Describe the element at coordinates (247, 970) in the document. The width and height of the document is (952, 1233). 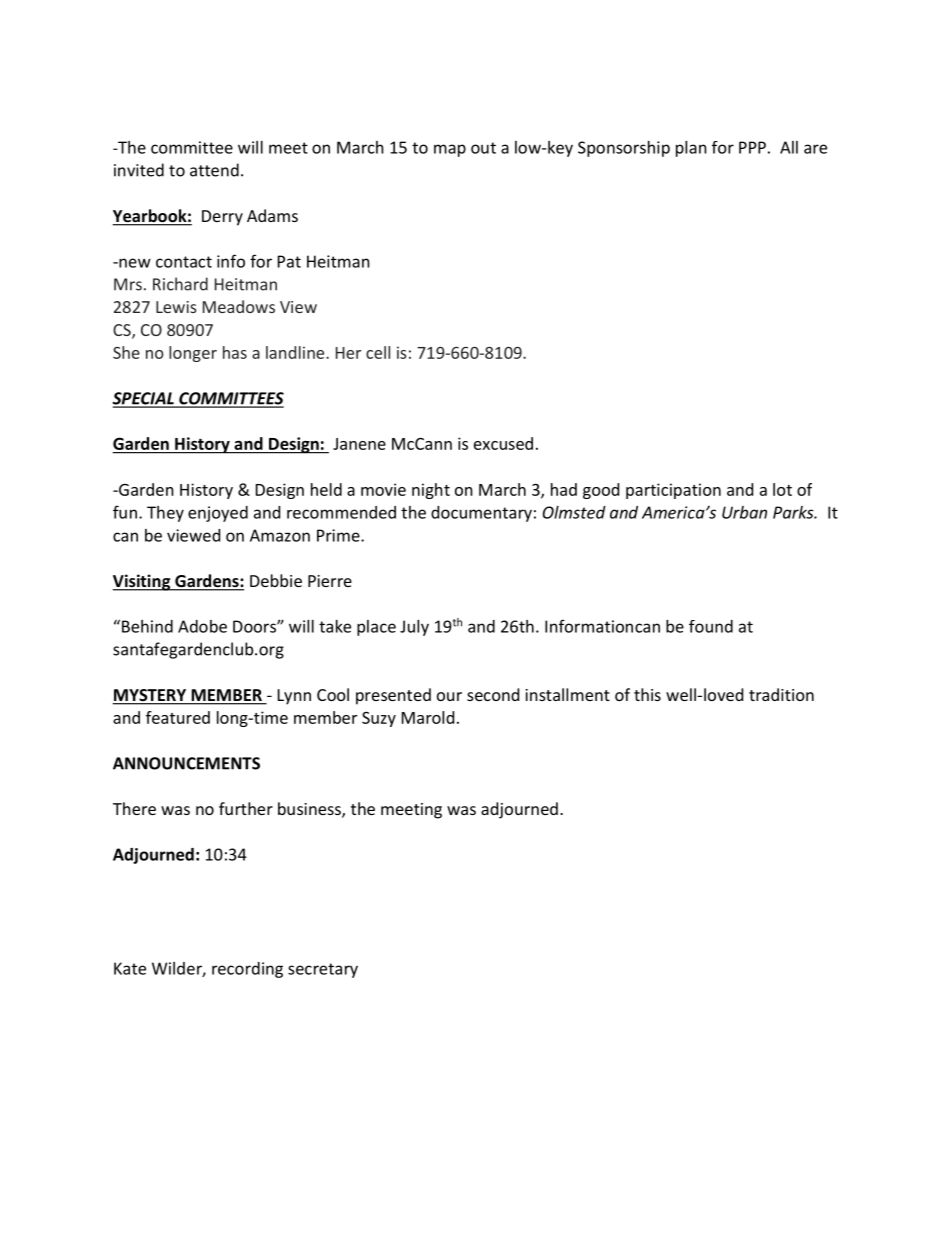
I see `recording` at that location.
